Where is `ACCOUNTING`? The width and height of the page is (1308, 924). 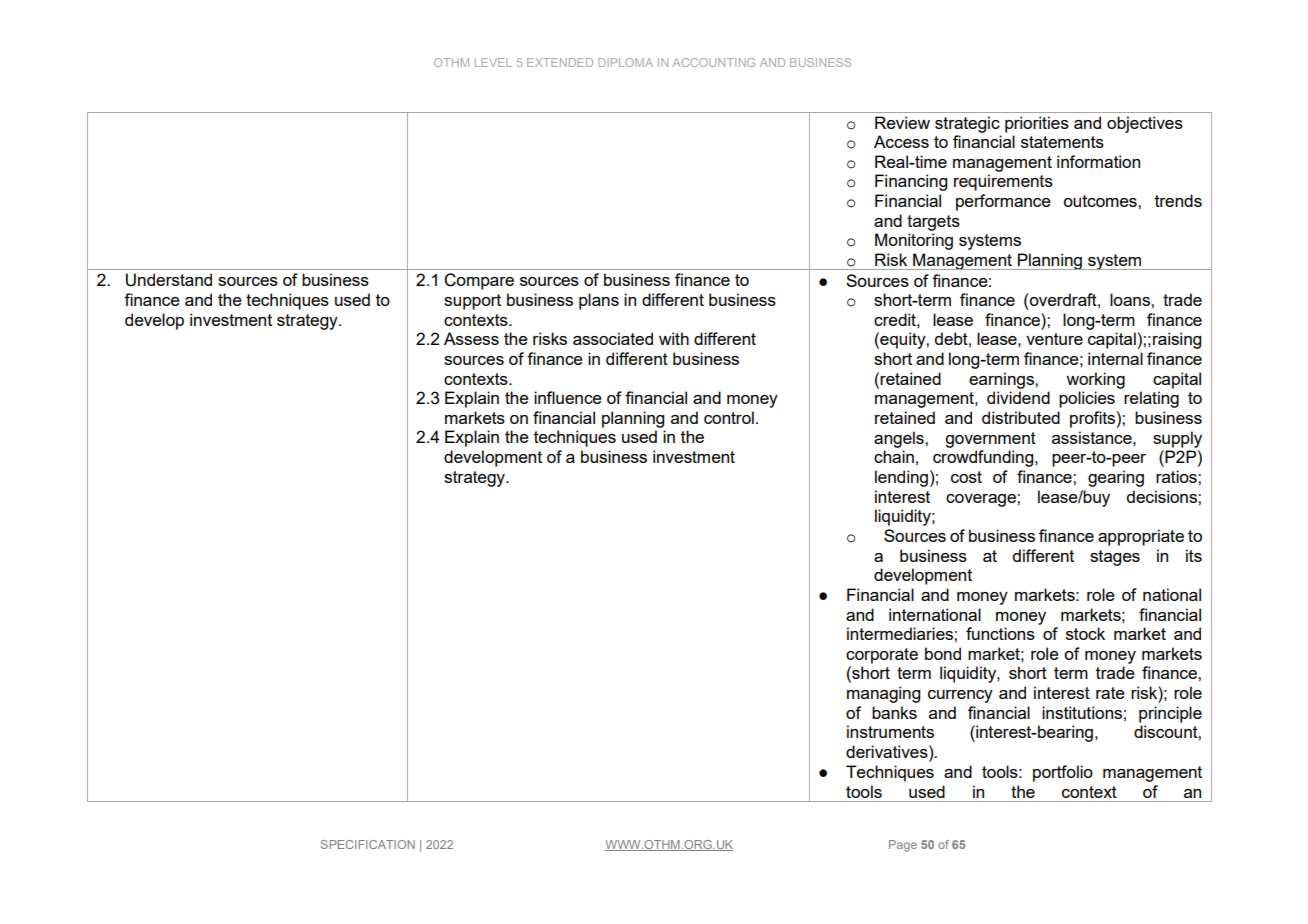 ACCOUNTING is located at coordinates (714, 62).
